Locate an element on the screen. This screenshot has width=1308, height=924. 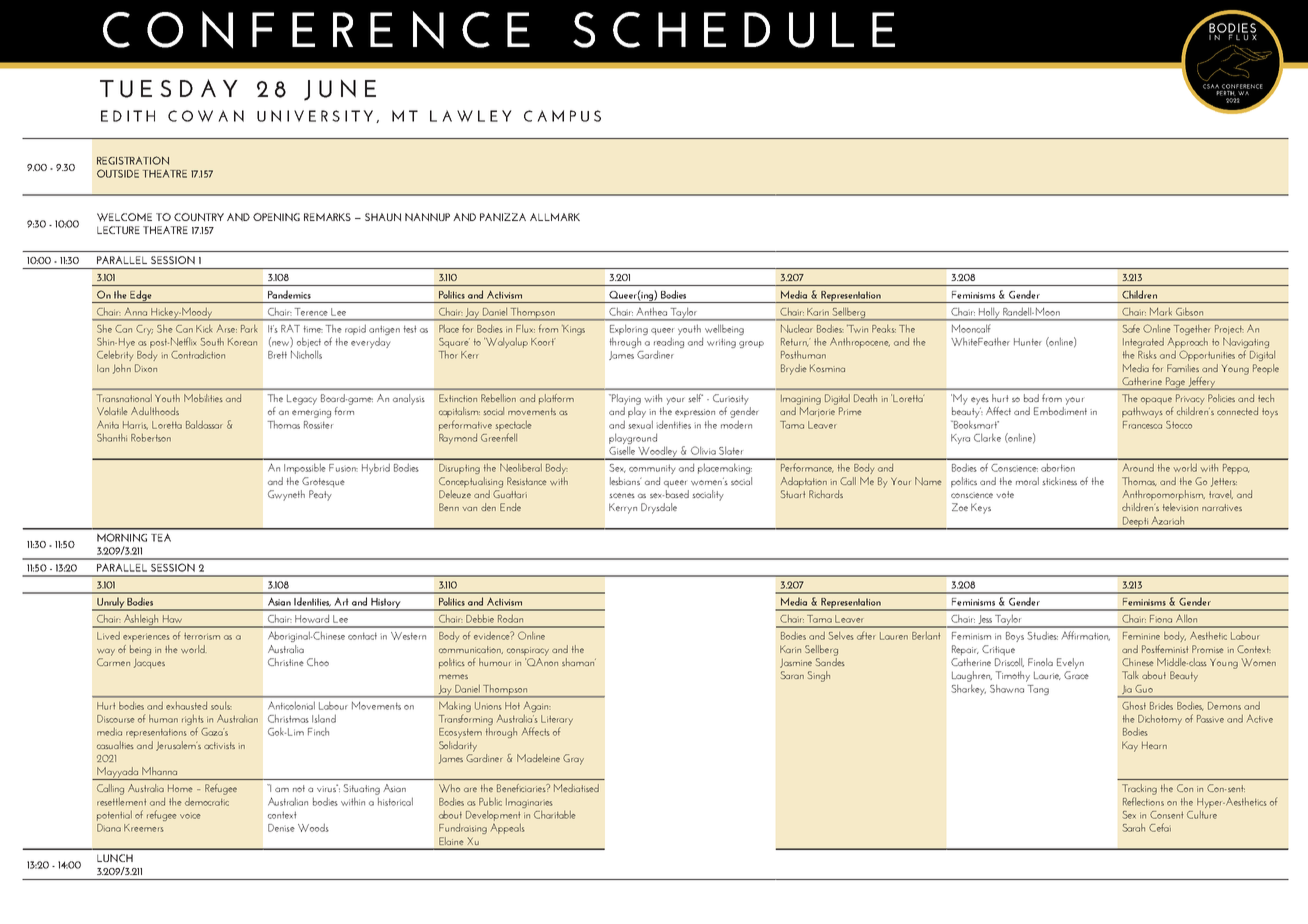
Francesca is located at coordinates (1142, 425).
